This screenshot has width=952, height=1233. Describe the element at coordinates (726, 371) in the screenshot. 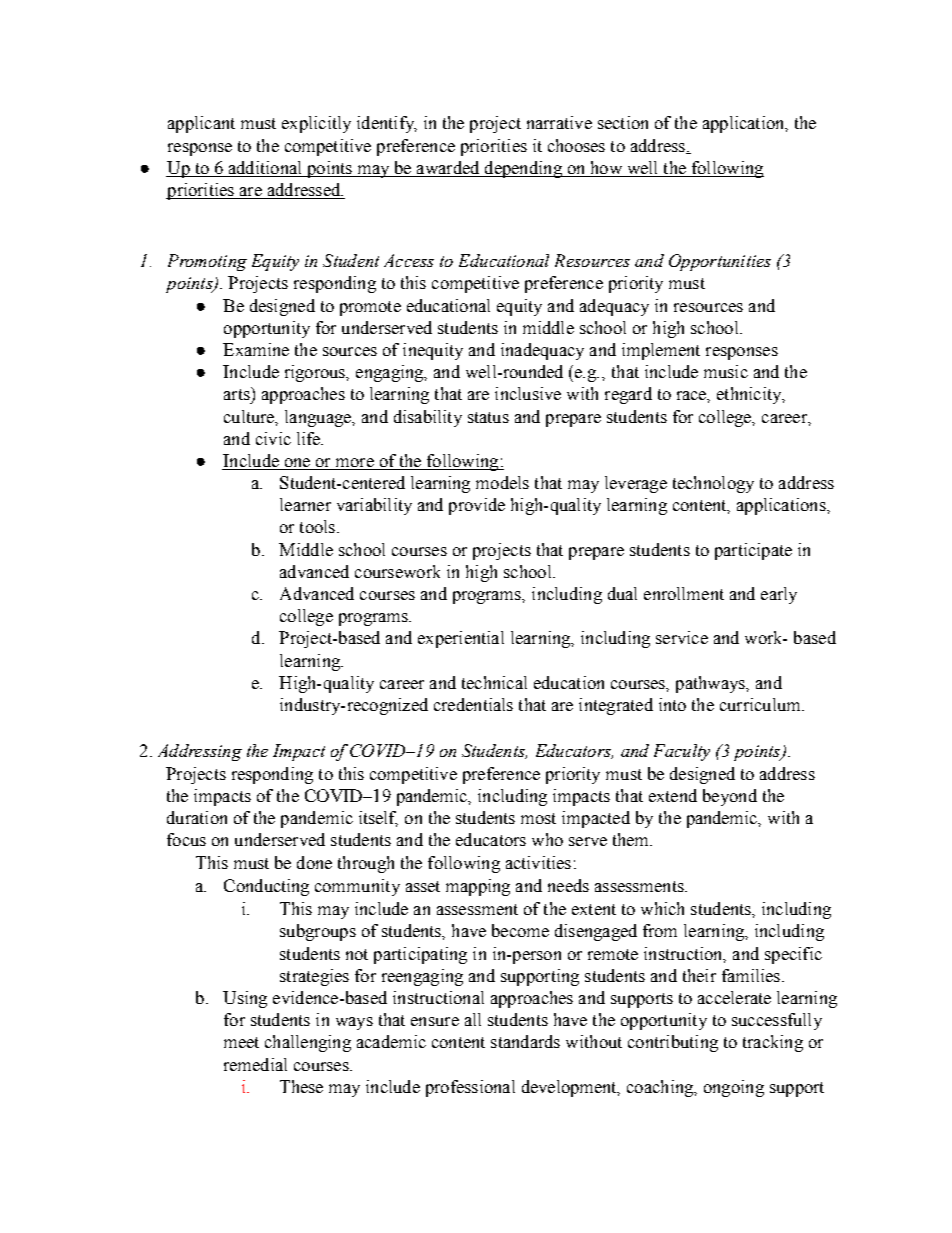

I see `music` at that location.
